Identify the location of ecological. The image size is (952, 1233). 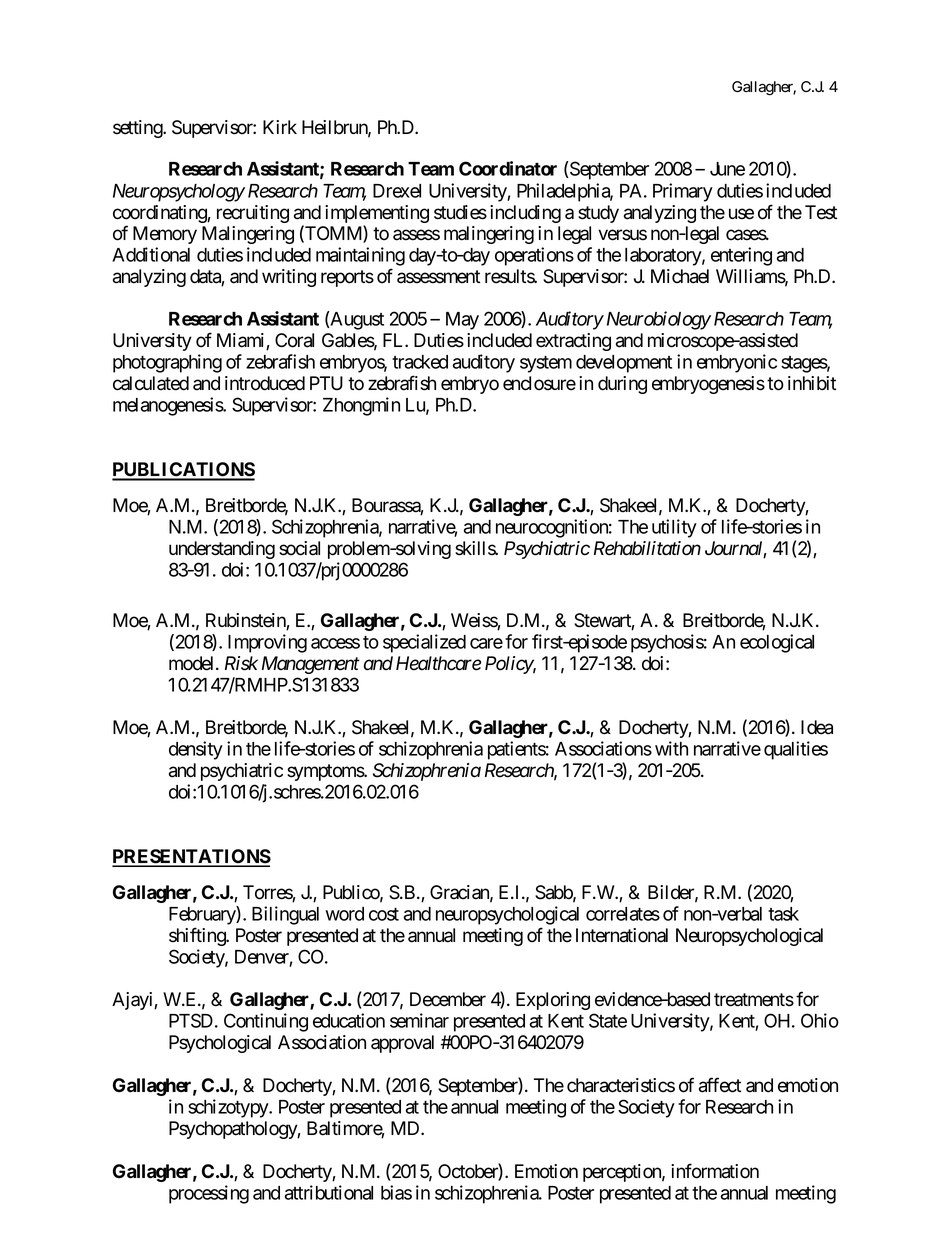
(777, 643).
